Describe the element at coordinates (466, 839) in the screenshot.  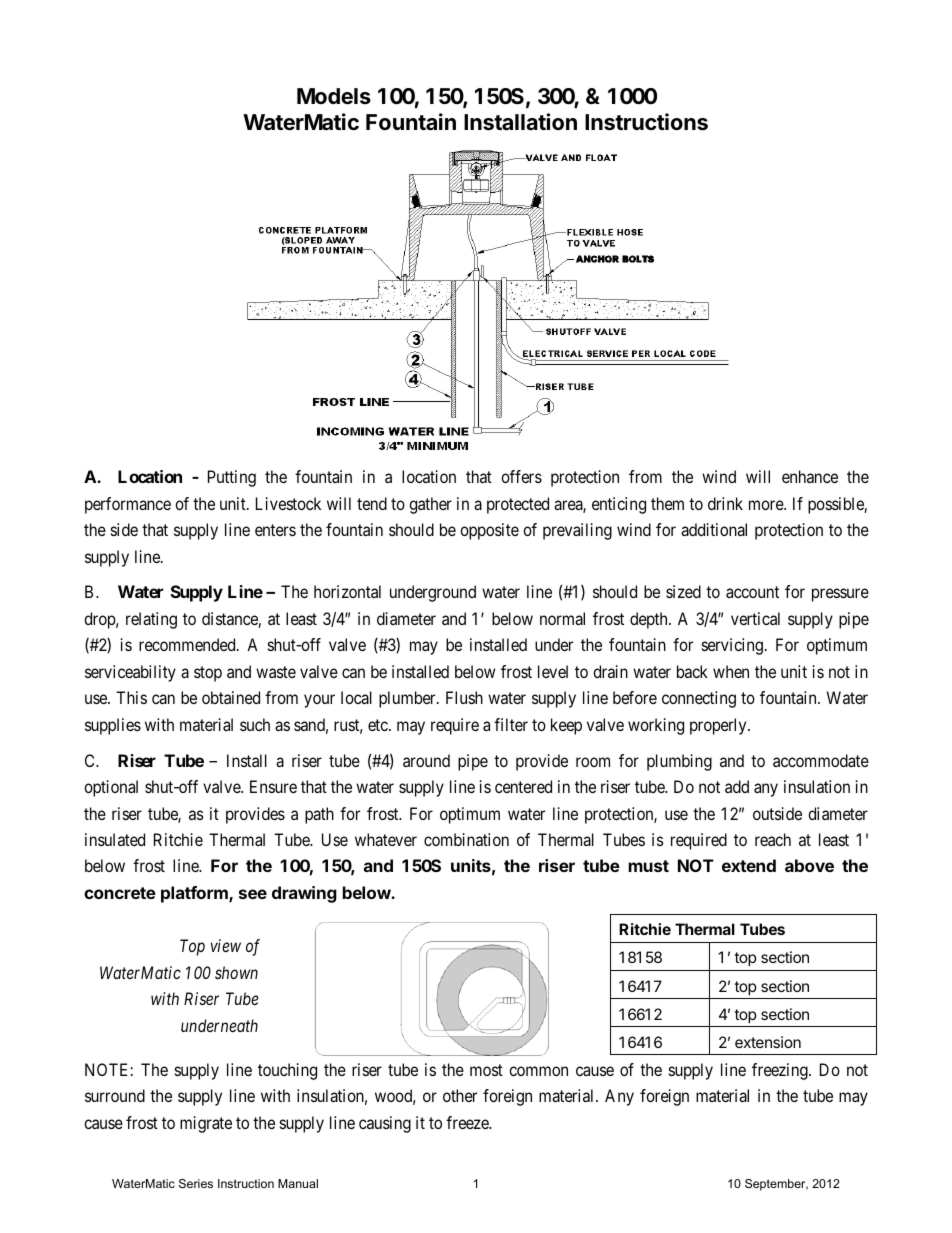
I see `combination` at that location.
